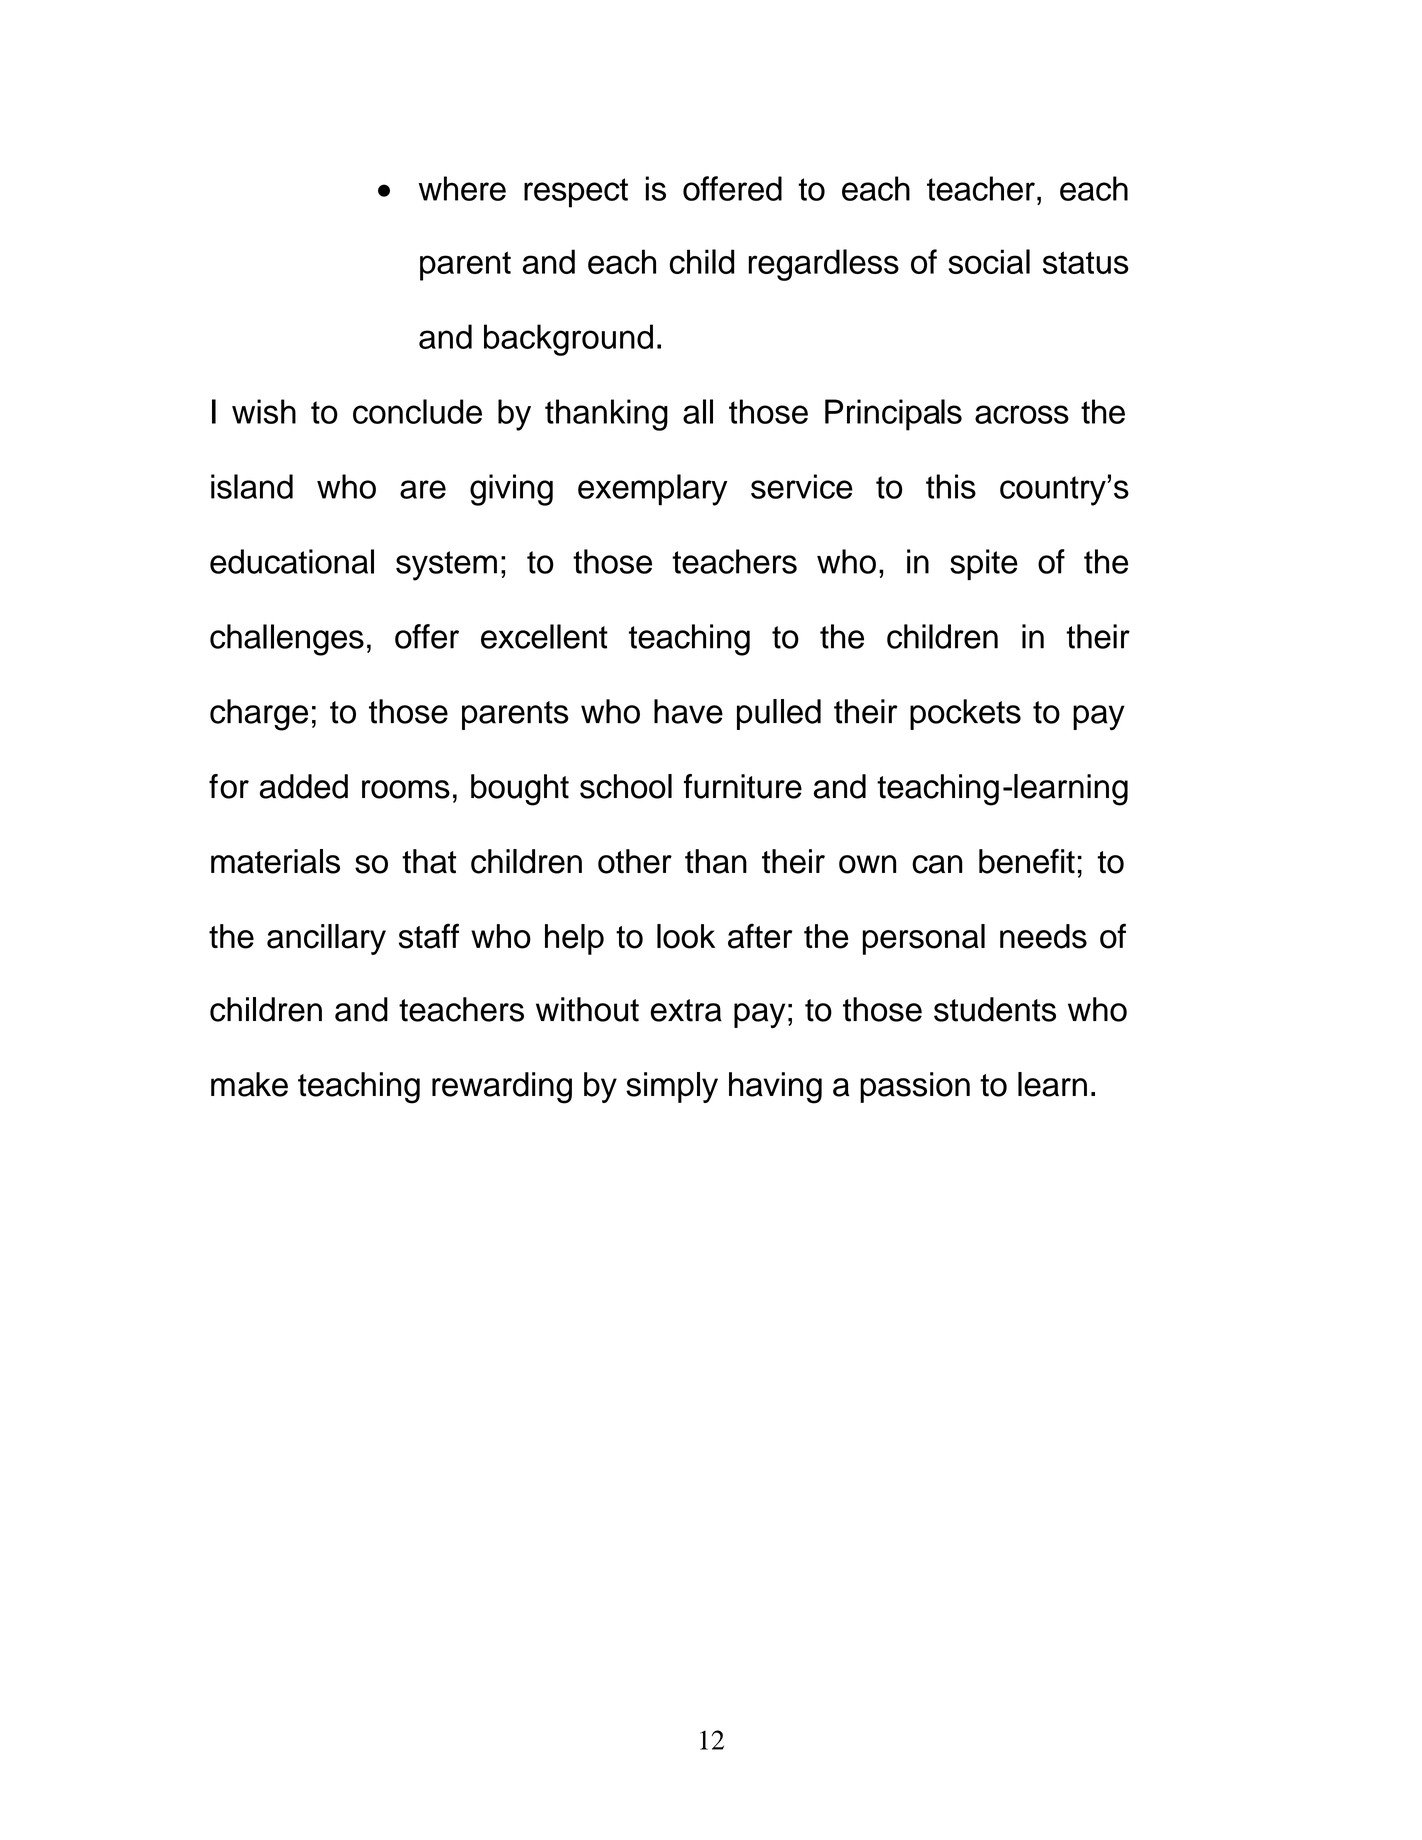 The image size is (1422, 1840). What do you see at coordinates (915, 1087) in the page?
I see `passion` at bounding box center [915, 1087].
